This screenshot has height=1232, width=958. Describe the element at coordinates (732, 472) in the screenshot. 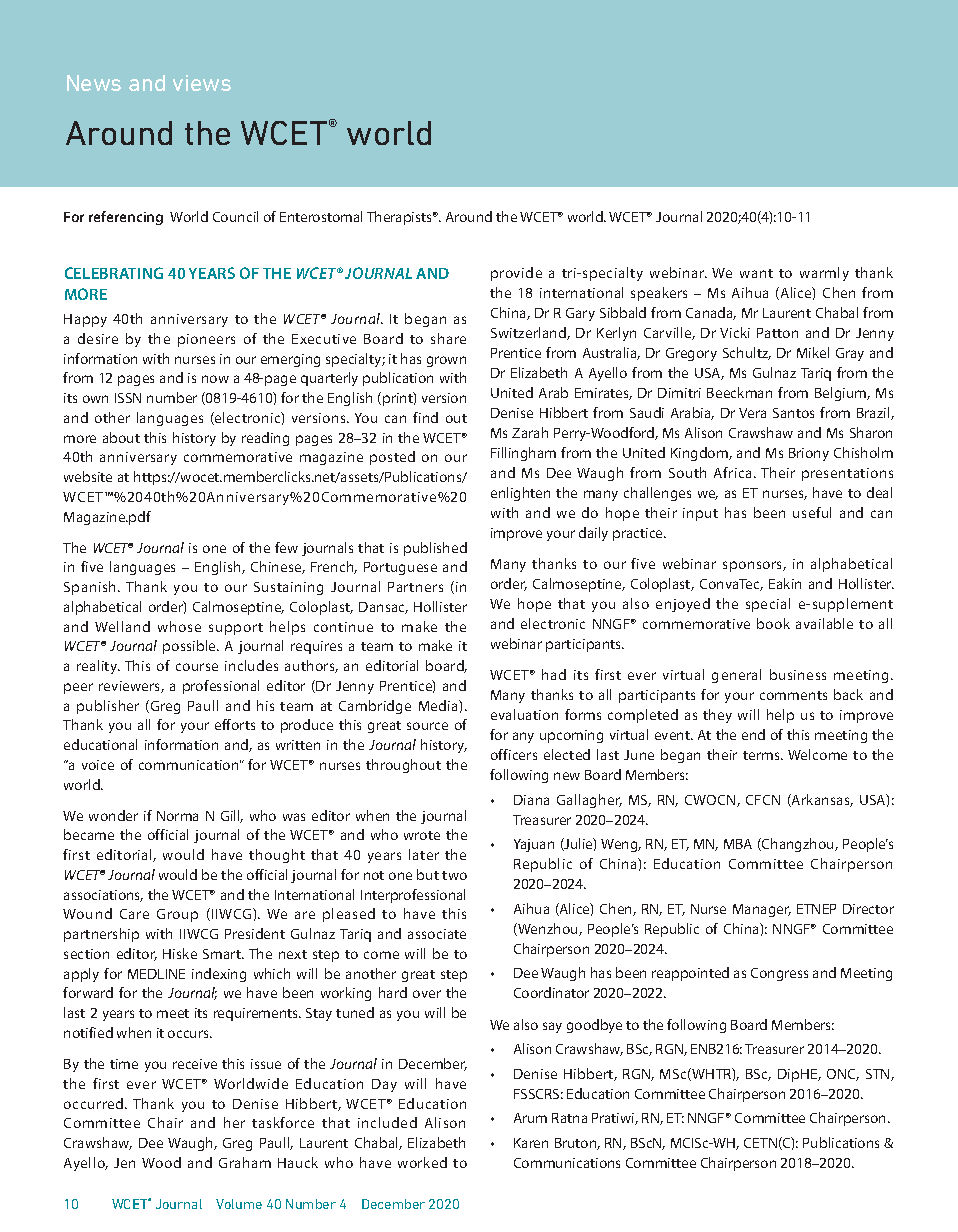

I see `Africa` at that location.
